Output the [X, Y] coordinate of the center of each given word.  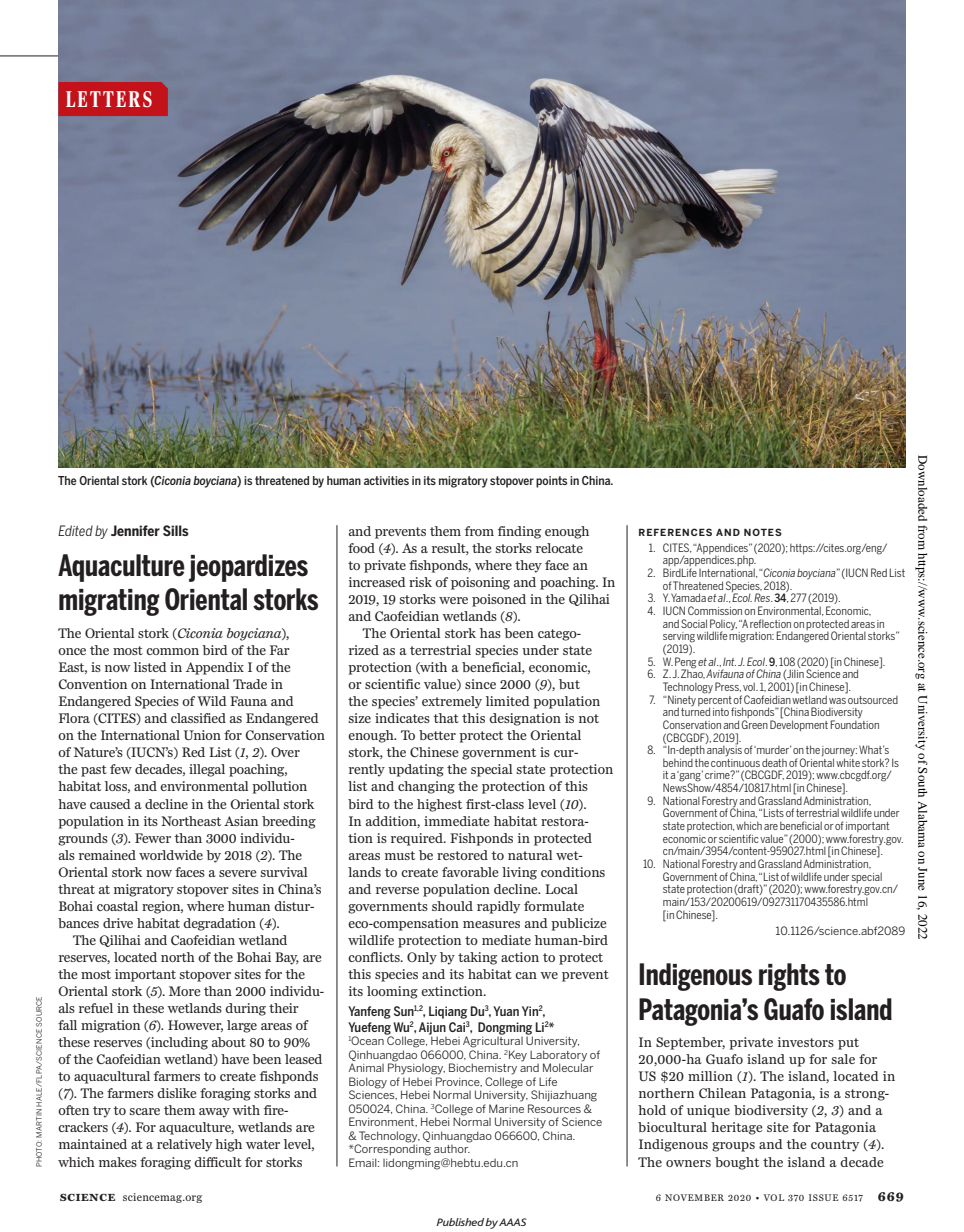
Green [755, 724]
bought [737, 1163]
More [185, 991]
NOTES [763, 532]
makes [118, 1162]
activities [386, 480]
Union [202, 735]
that [446, 718]
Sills [176, 530]
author [452, 1147]
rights [789, 977]
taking [477, 958]
